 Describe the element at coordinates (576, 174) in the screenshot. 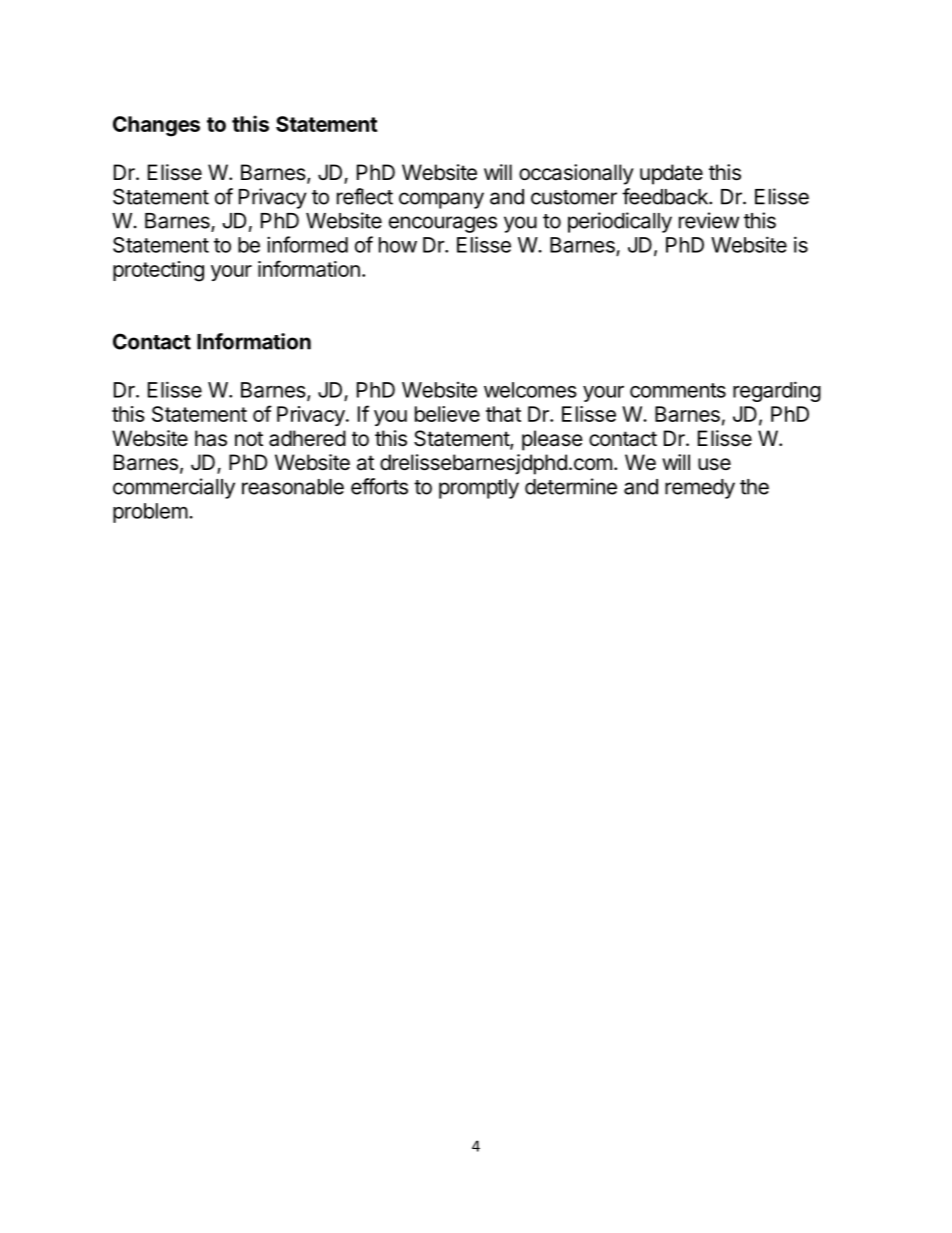

I see `occasionally` at that location.
